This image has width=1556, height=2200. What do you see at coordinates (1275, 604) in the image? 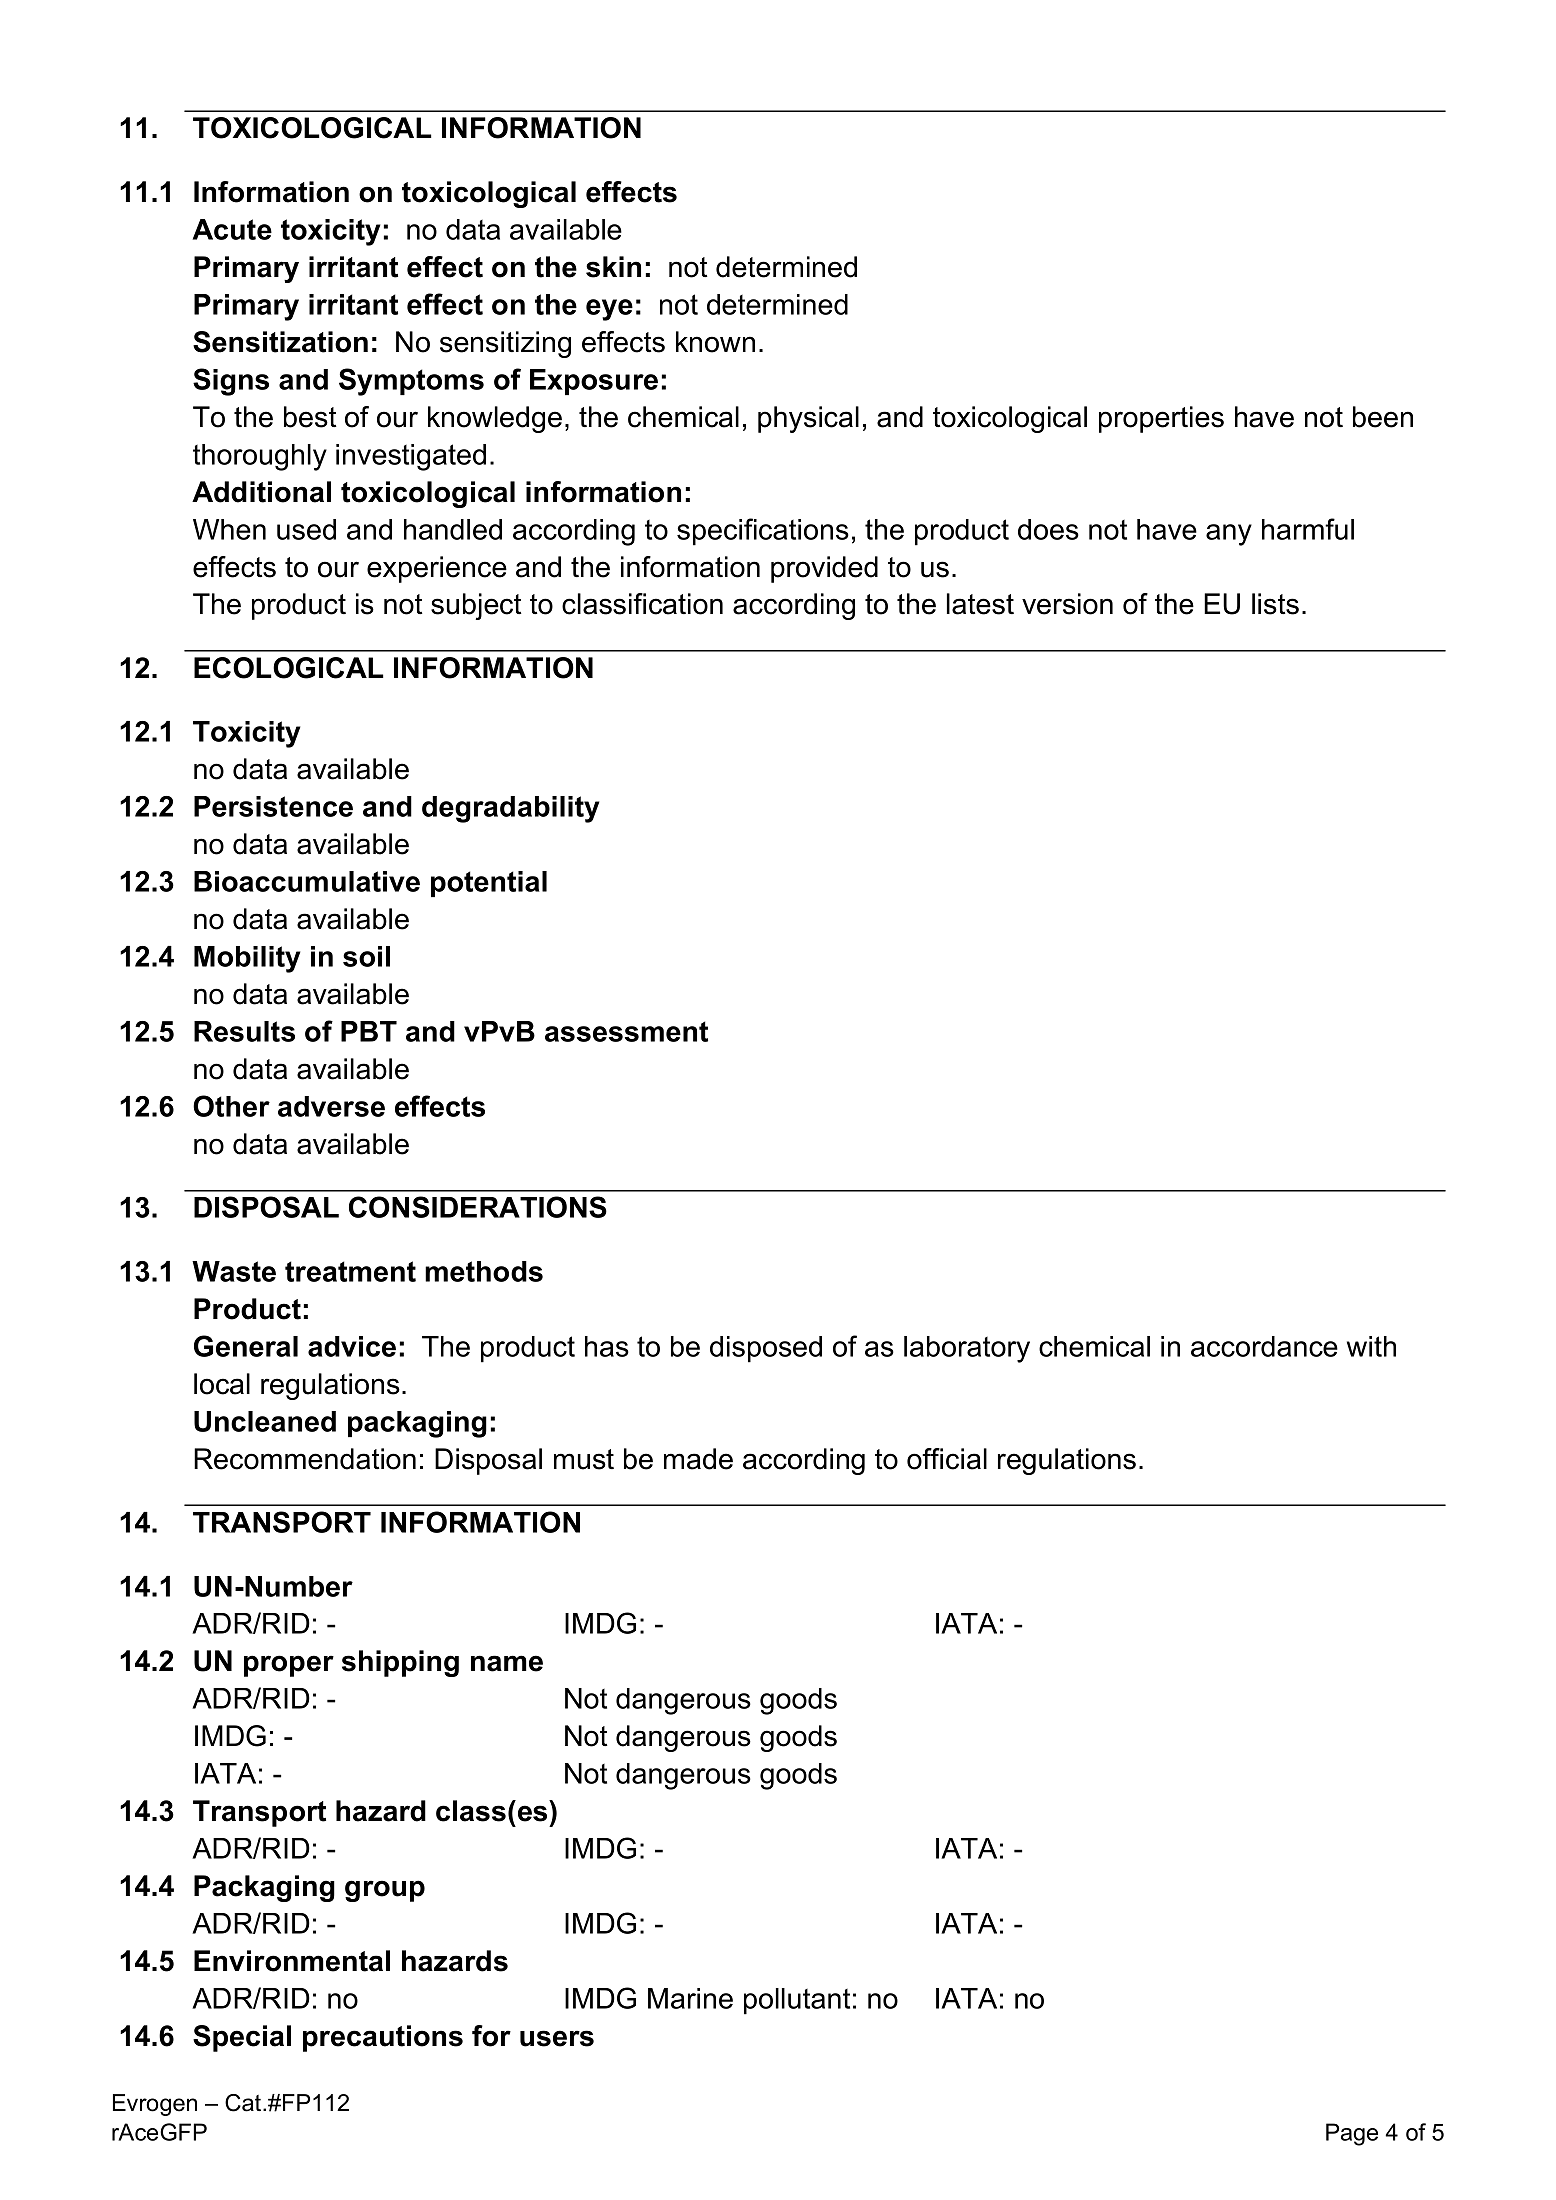
I see `lists` at bounding box center [1275, 604].
